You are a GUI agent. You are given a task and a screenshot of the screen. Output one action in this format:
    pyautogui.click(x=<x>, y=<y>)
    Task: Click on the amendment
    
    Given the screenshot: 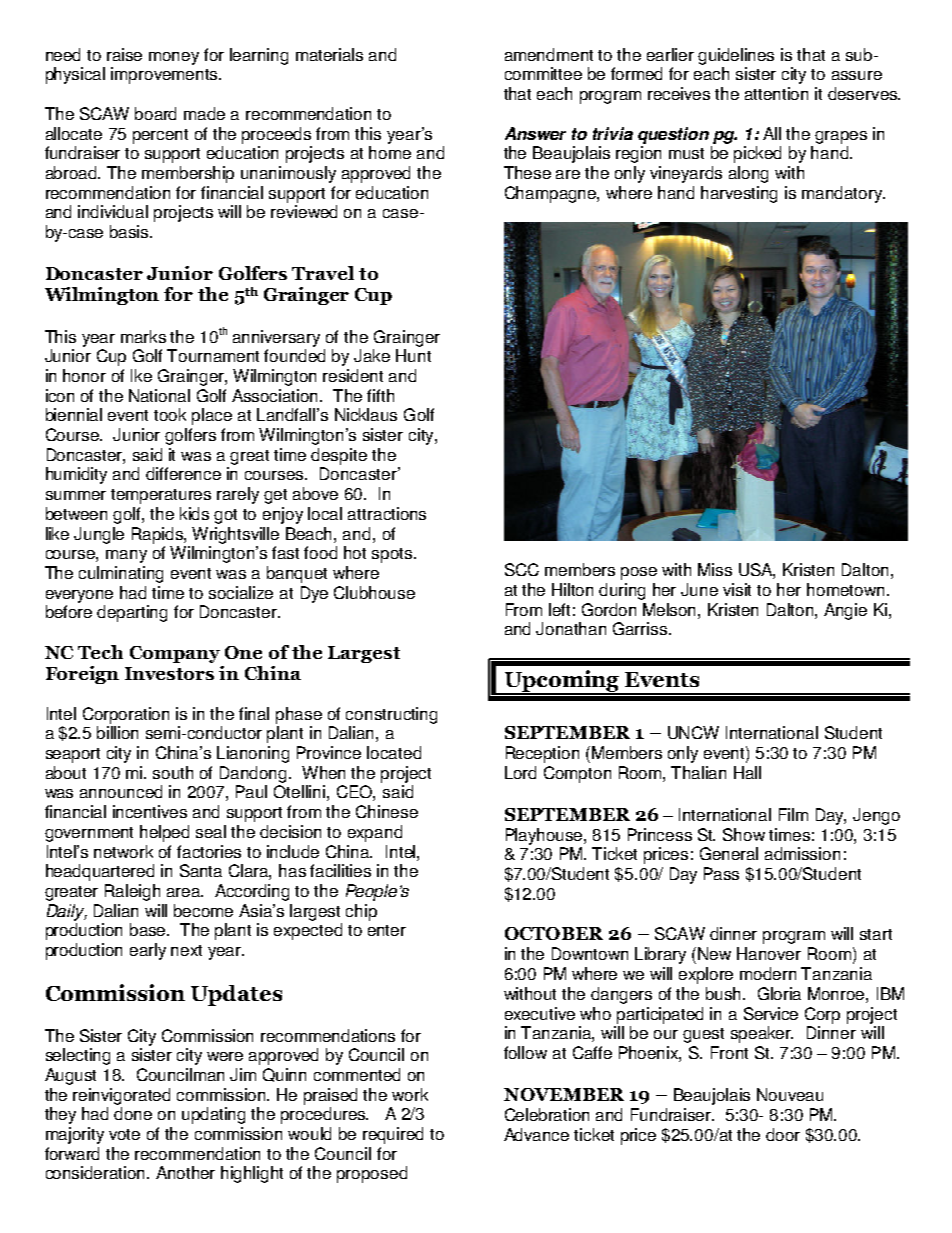 What is the action you would take?
    pyautogui.click(x=549, y=54)
